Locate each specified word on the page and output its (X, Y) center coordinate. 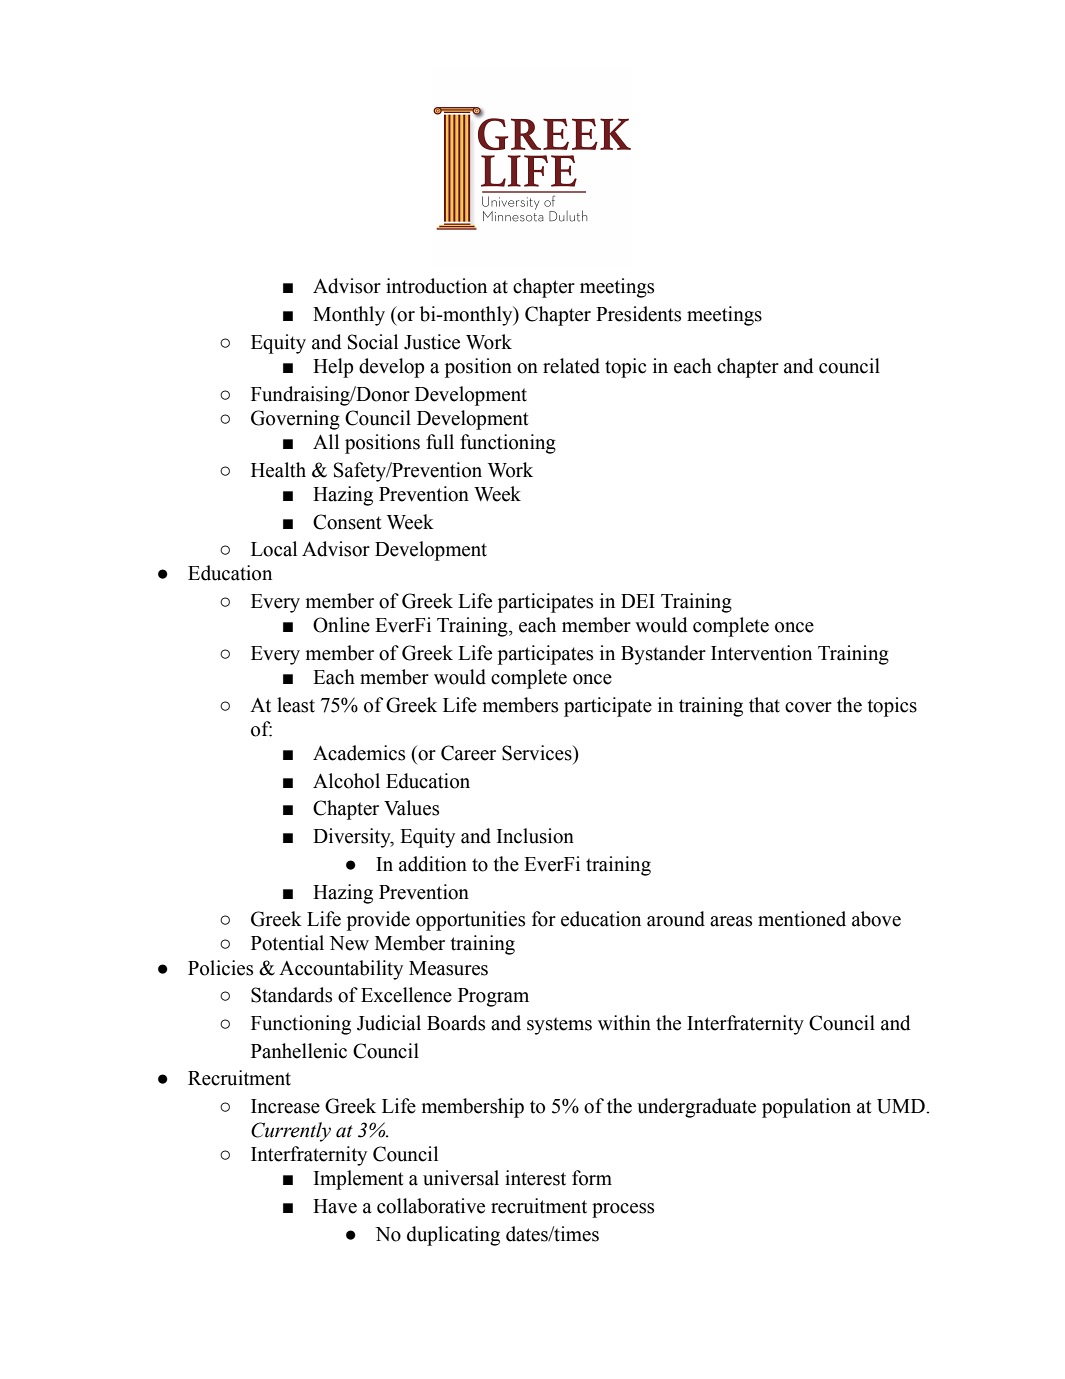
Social (373, 342)
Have (335, 1206)
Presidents (638, 314)
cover (808, 707)
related (571, 366)
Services (538, 753)
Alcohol (346, 781)
